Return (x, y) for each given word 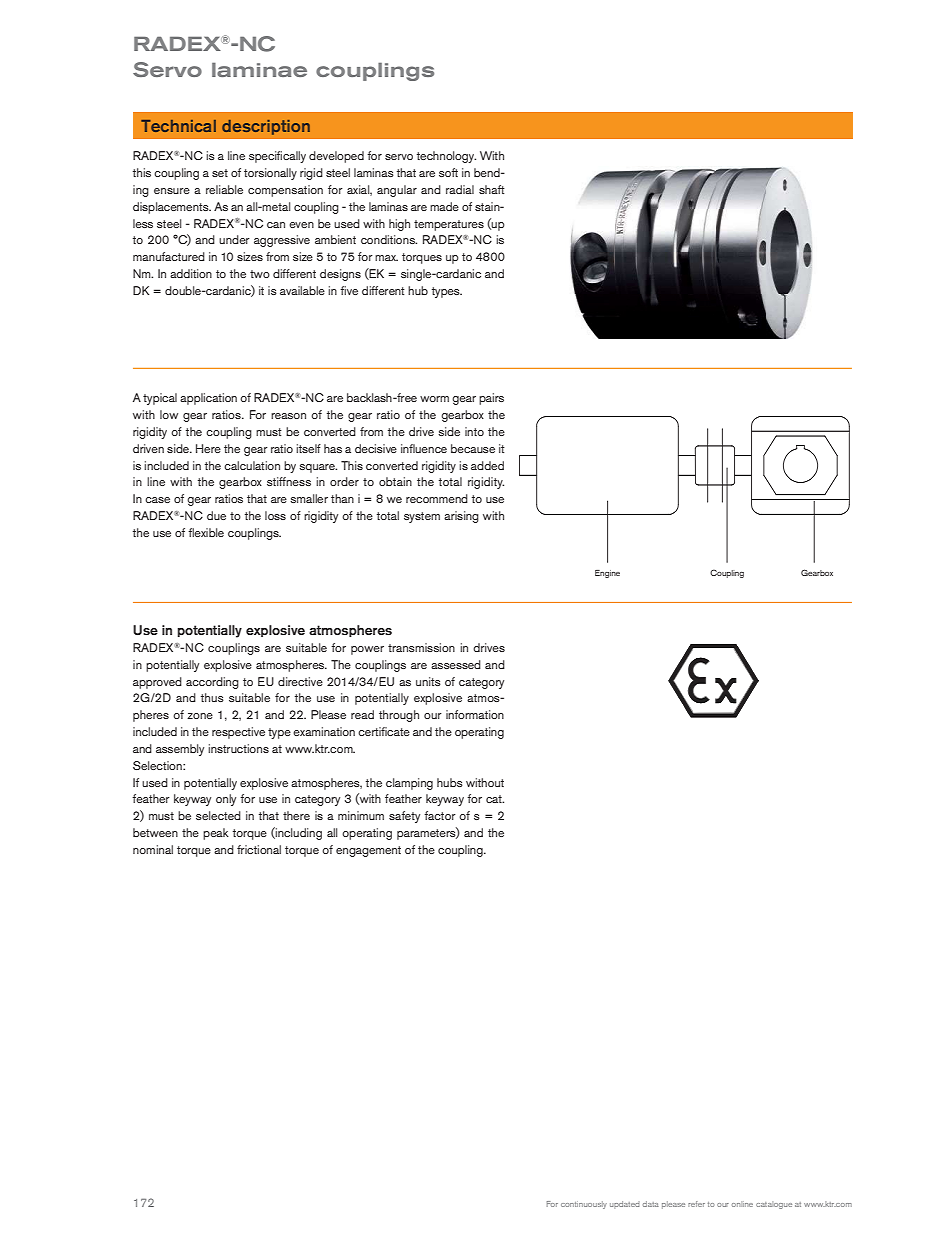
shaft (492, 189)
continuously (584, 1205)
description (266, 127)
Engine (607, 574)
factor (440, 815)
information (475, 714)
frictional (259, 849)
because (473, 448)
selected (218, 815)
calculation (252, 465)
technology (446, 157)
